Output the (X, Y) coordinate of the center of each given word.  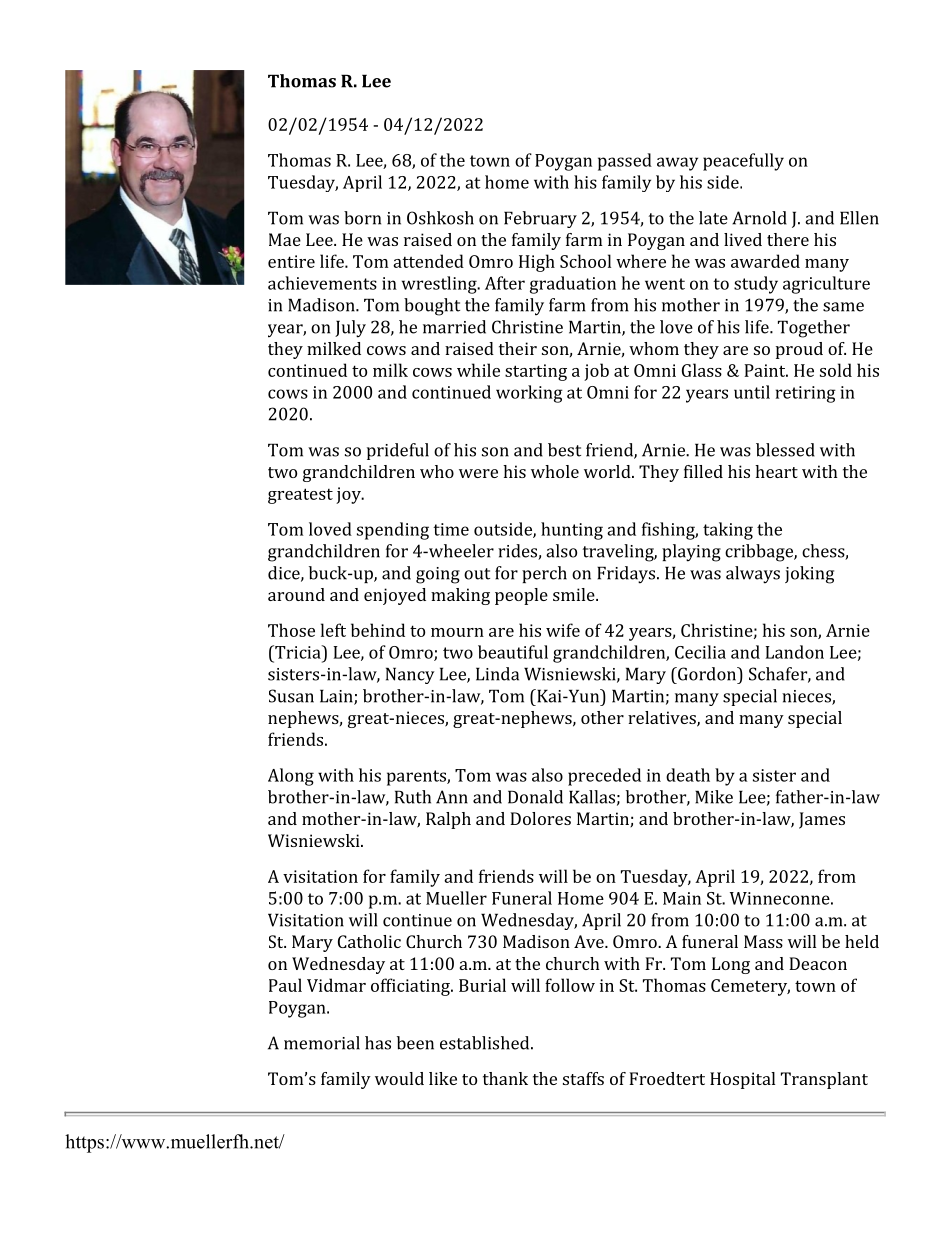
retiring (806, 394)
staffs (583, 1078)
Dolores (540, 818)
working (529, 394)
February (540, 219)
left (333, 630)
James (822, 820)
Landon (794, 652)
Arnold (759, 218)
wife (563, 630)
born (362, 218)
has (378, 1043)
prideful (398, 451)
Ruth (413, 797)
